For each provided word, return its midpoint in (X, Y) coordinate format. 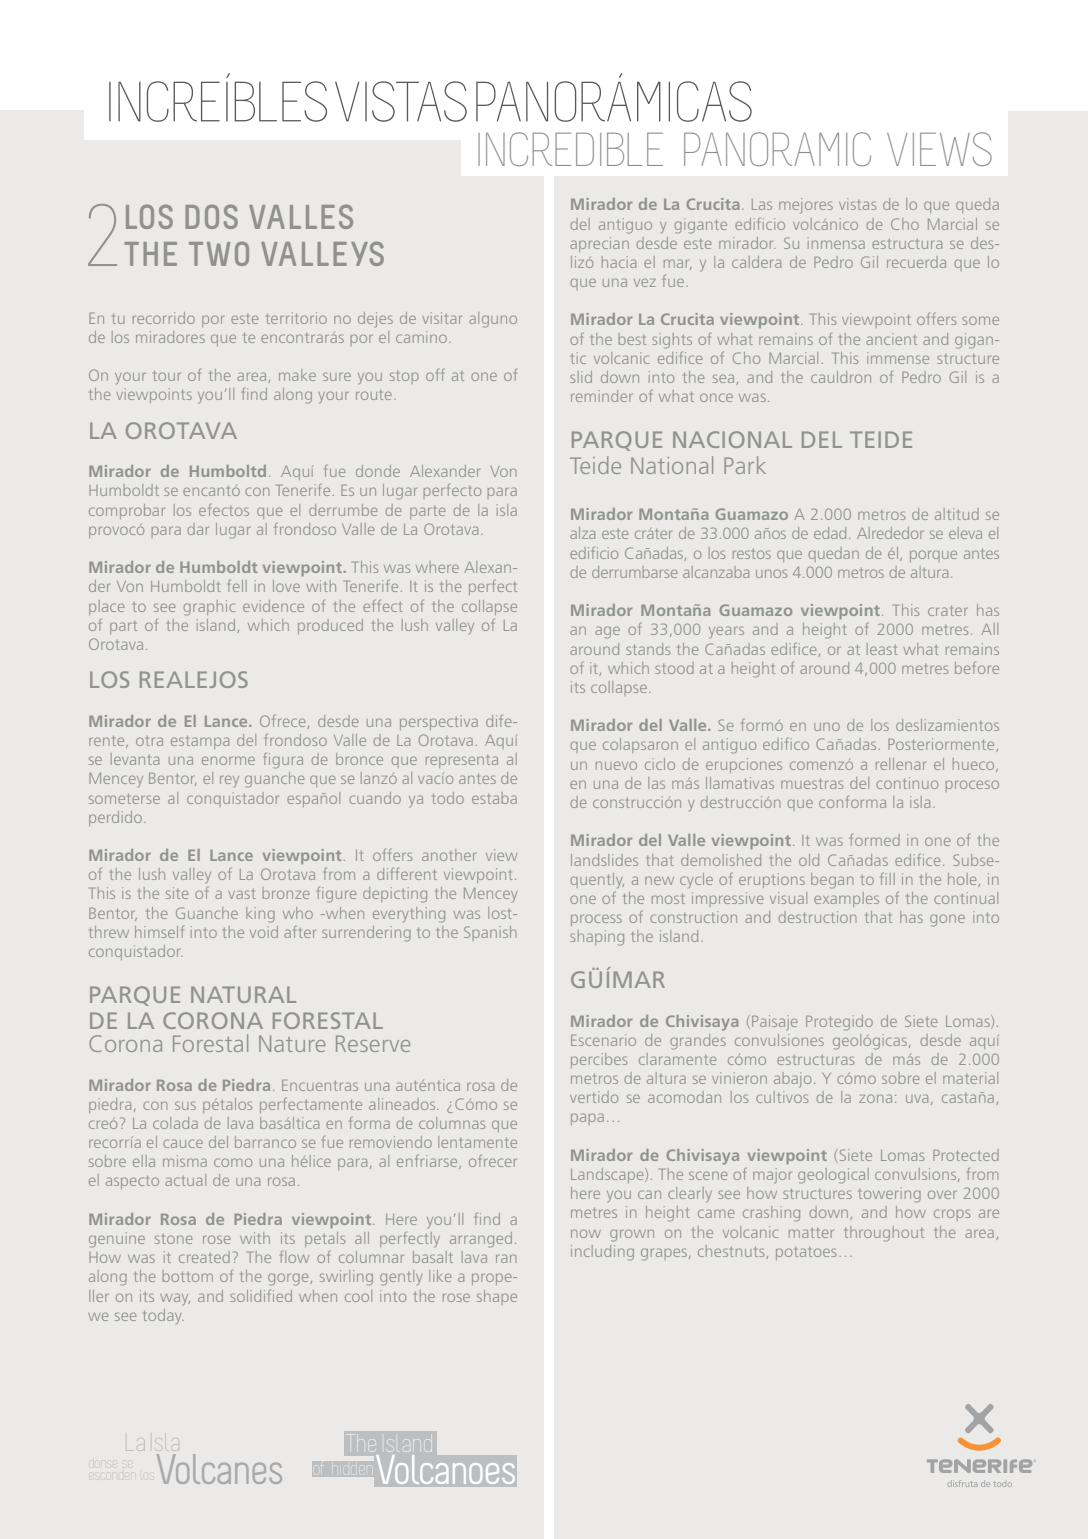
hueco (975, 765)
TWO (219, 254)
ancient (891, 339)
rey (229, 781)
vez (645, 283)
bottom (188, 1276)
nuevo (616, 765)
